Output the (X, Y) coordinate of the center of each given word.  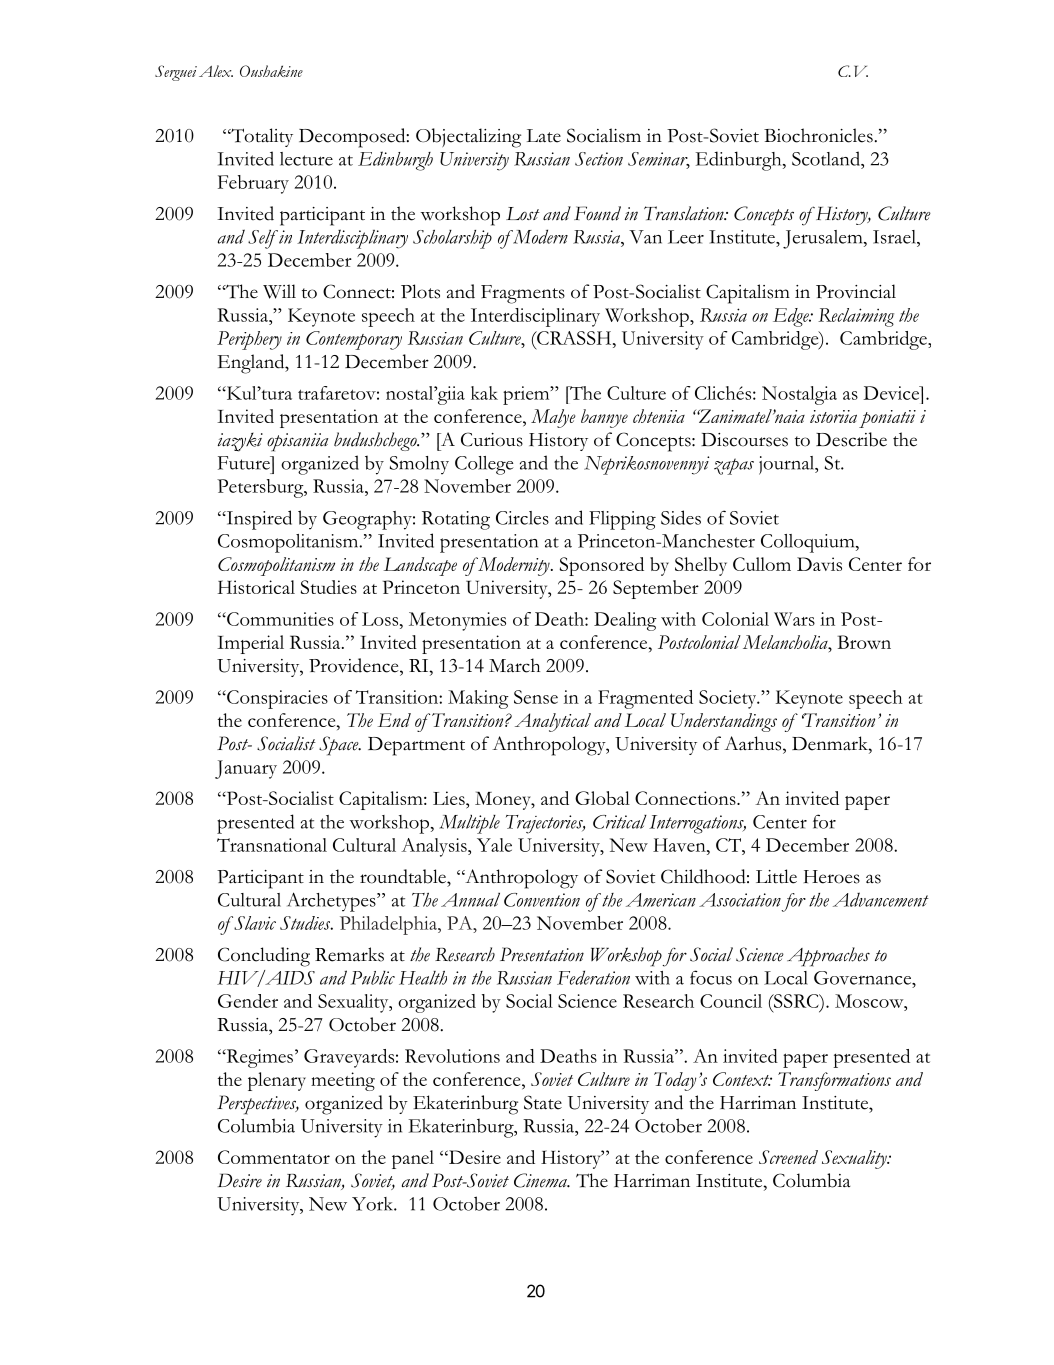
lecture (306, 159)
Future (245, 463)
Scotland (827, 158)
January (246, 769)
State (543, 1102)
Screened (788, 1157)
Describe (851, 439)
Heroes (832, 877)
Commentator (274, 1157)
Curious (492, 439)
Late (544, 136)
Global (602, 798)
